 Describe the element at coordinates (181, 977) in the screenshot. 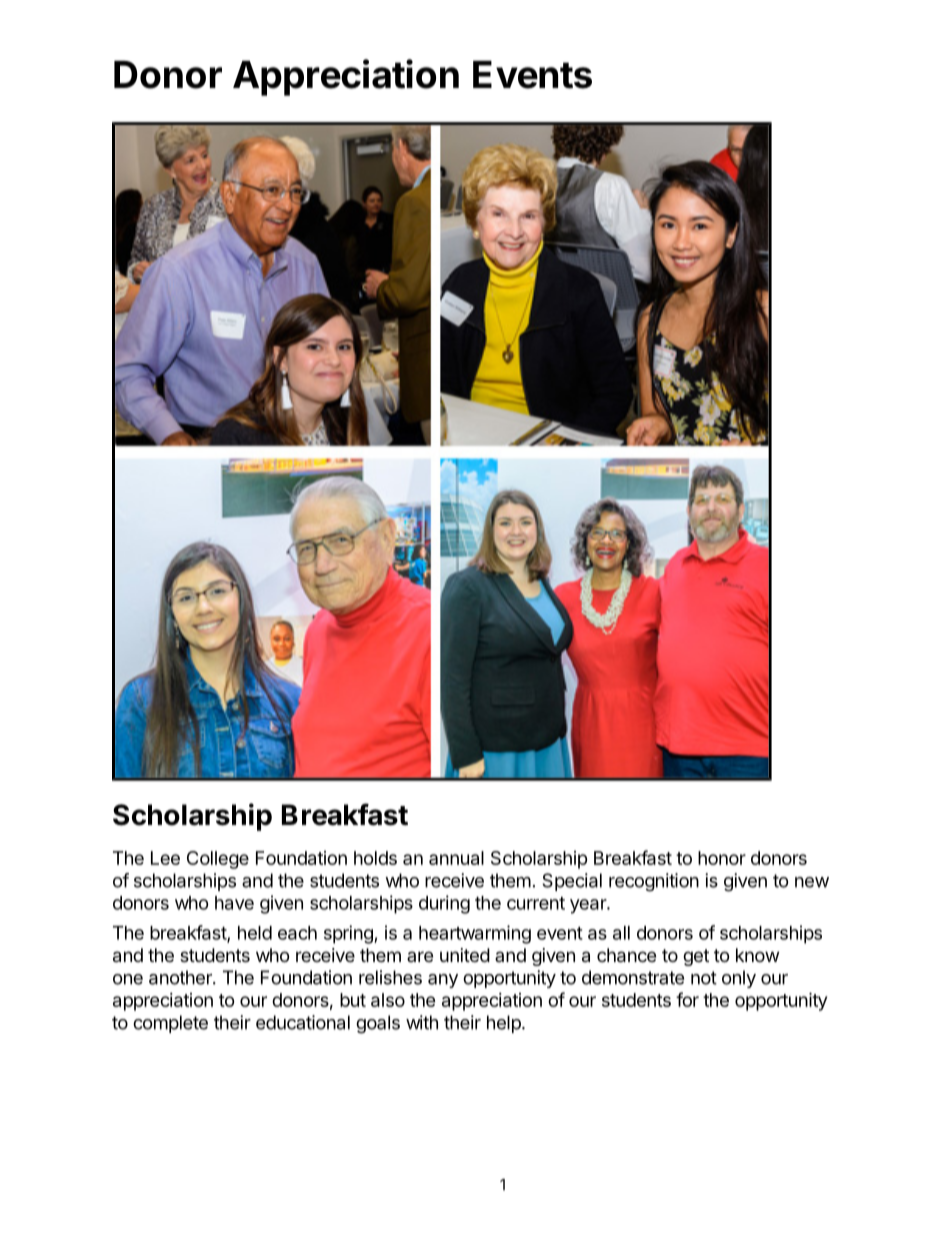

I see `another` at that location.
